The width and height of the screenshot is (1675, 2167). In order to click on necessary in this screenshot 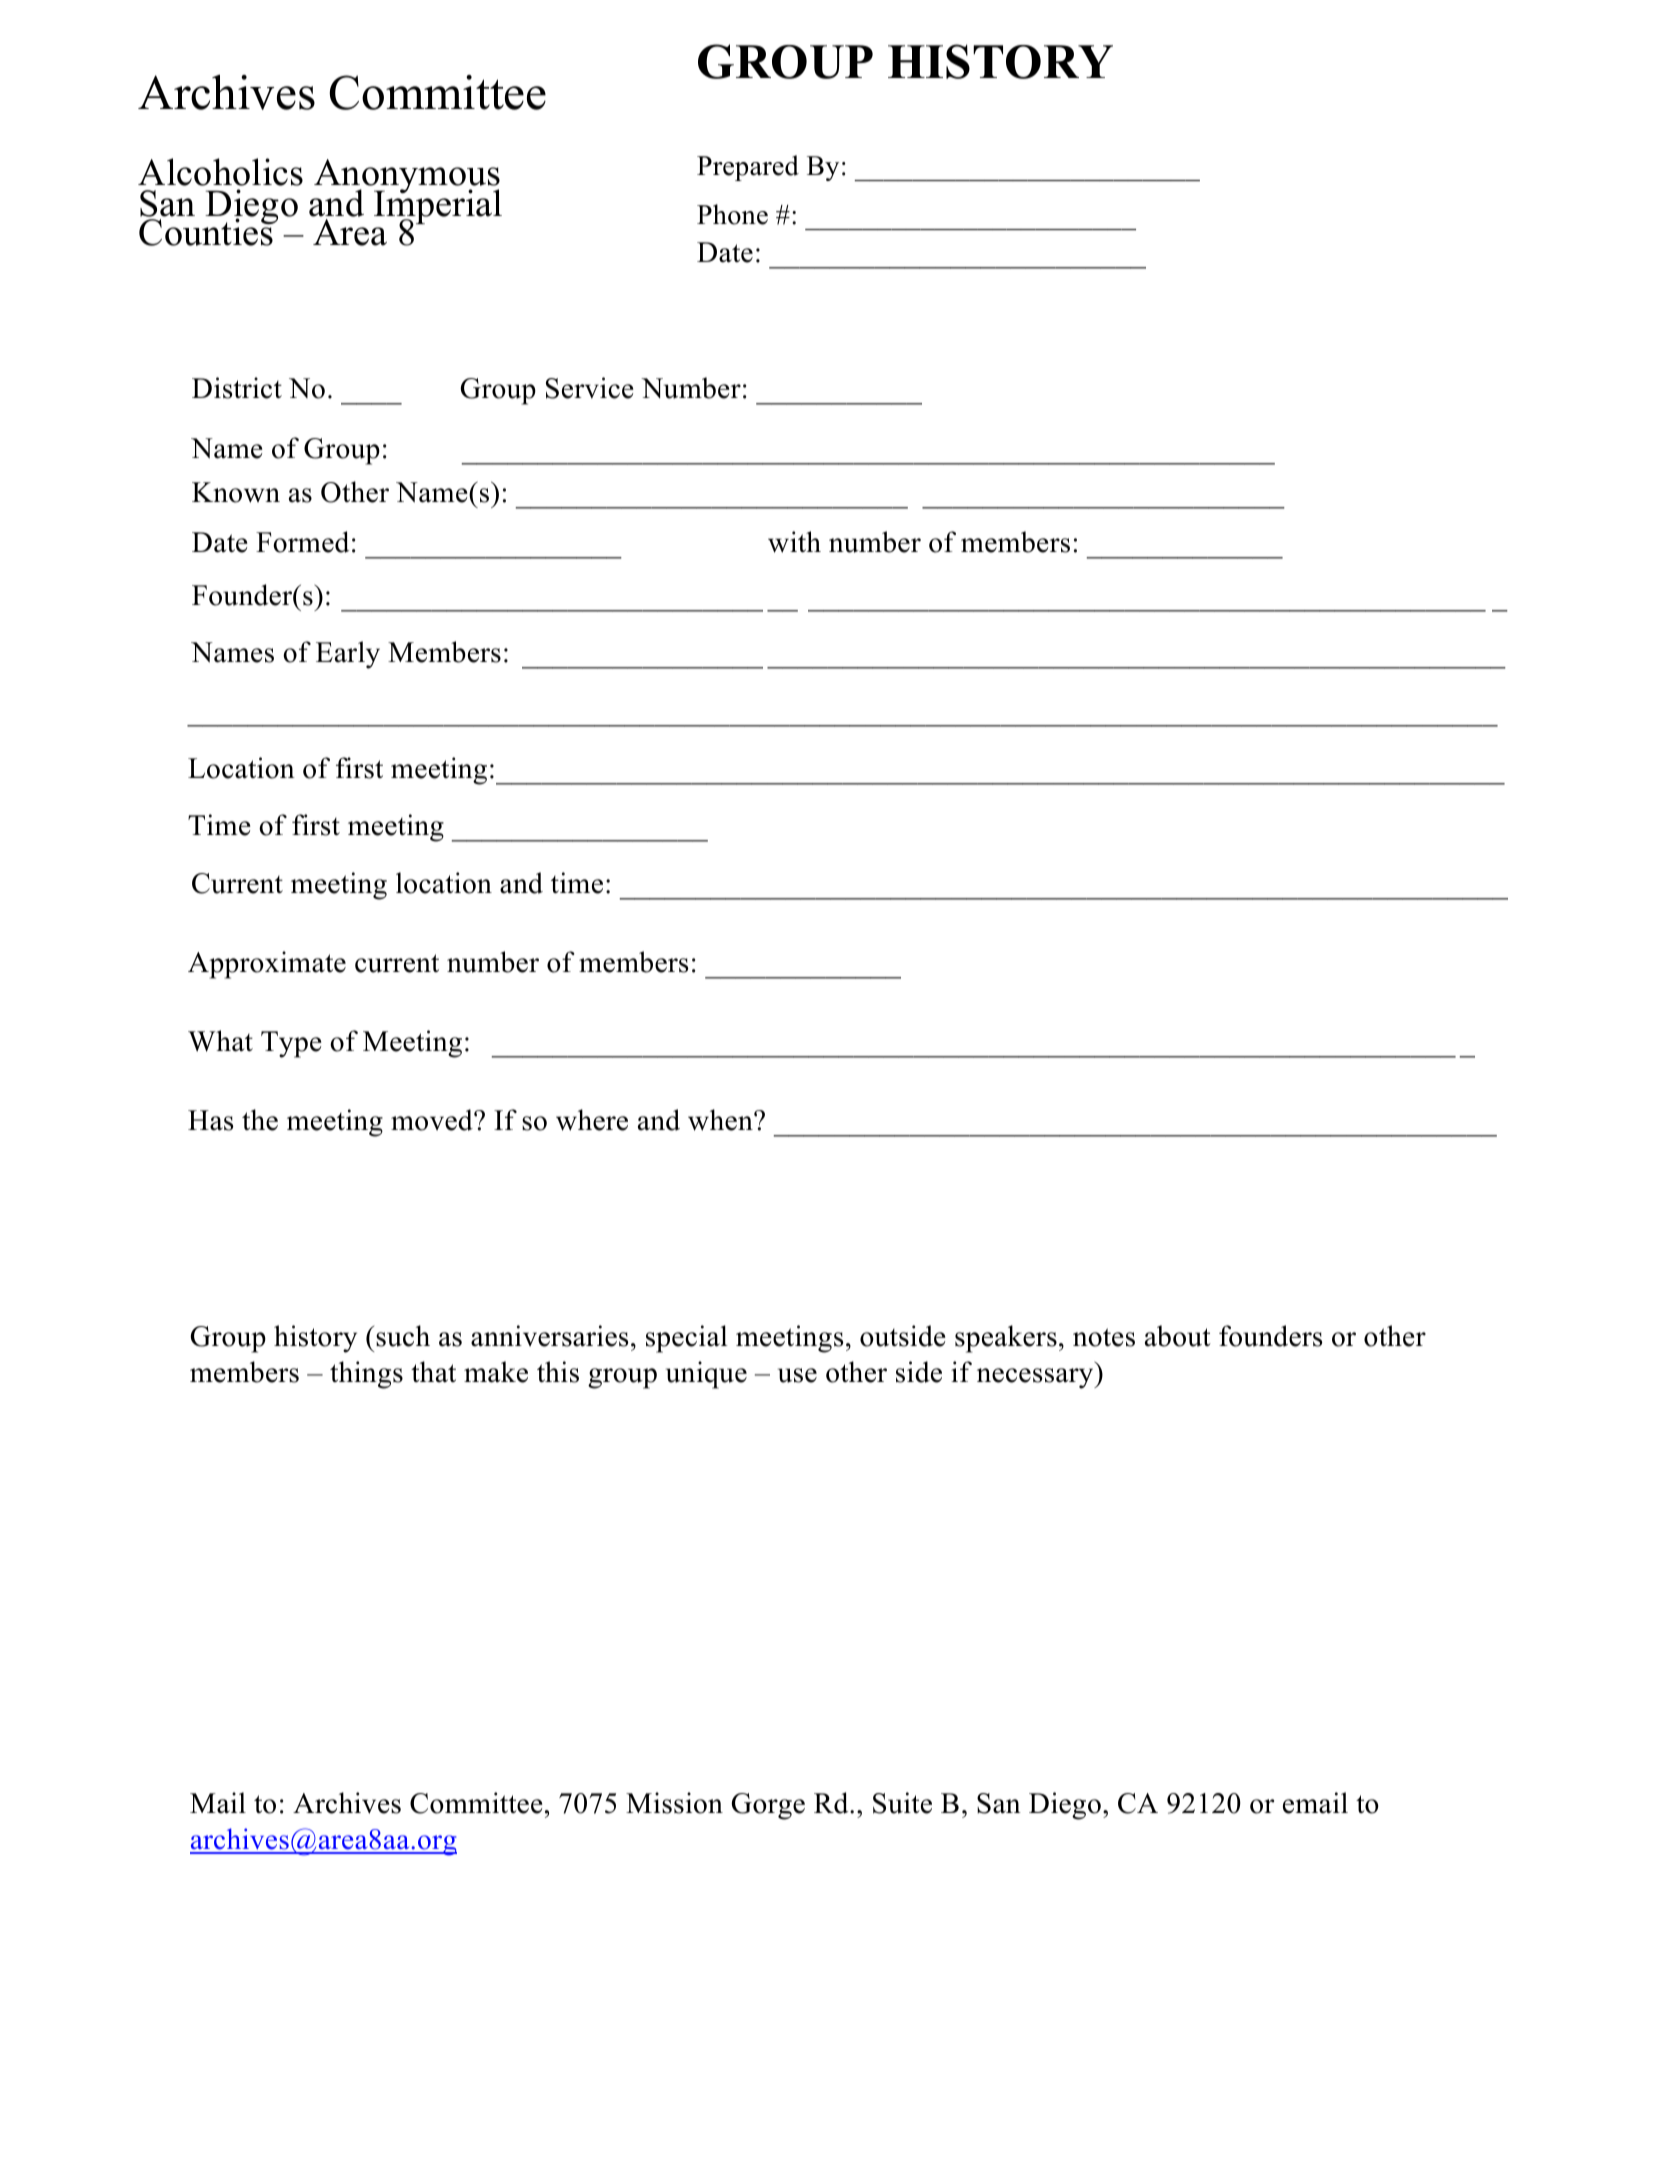, I will do `click(1036, 1378)`.
